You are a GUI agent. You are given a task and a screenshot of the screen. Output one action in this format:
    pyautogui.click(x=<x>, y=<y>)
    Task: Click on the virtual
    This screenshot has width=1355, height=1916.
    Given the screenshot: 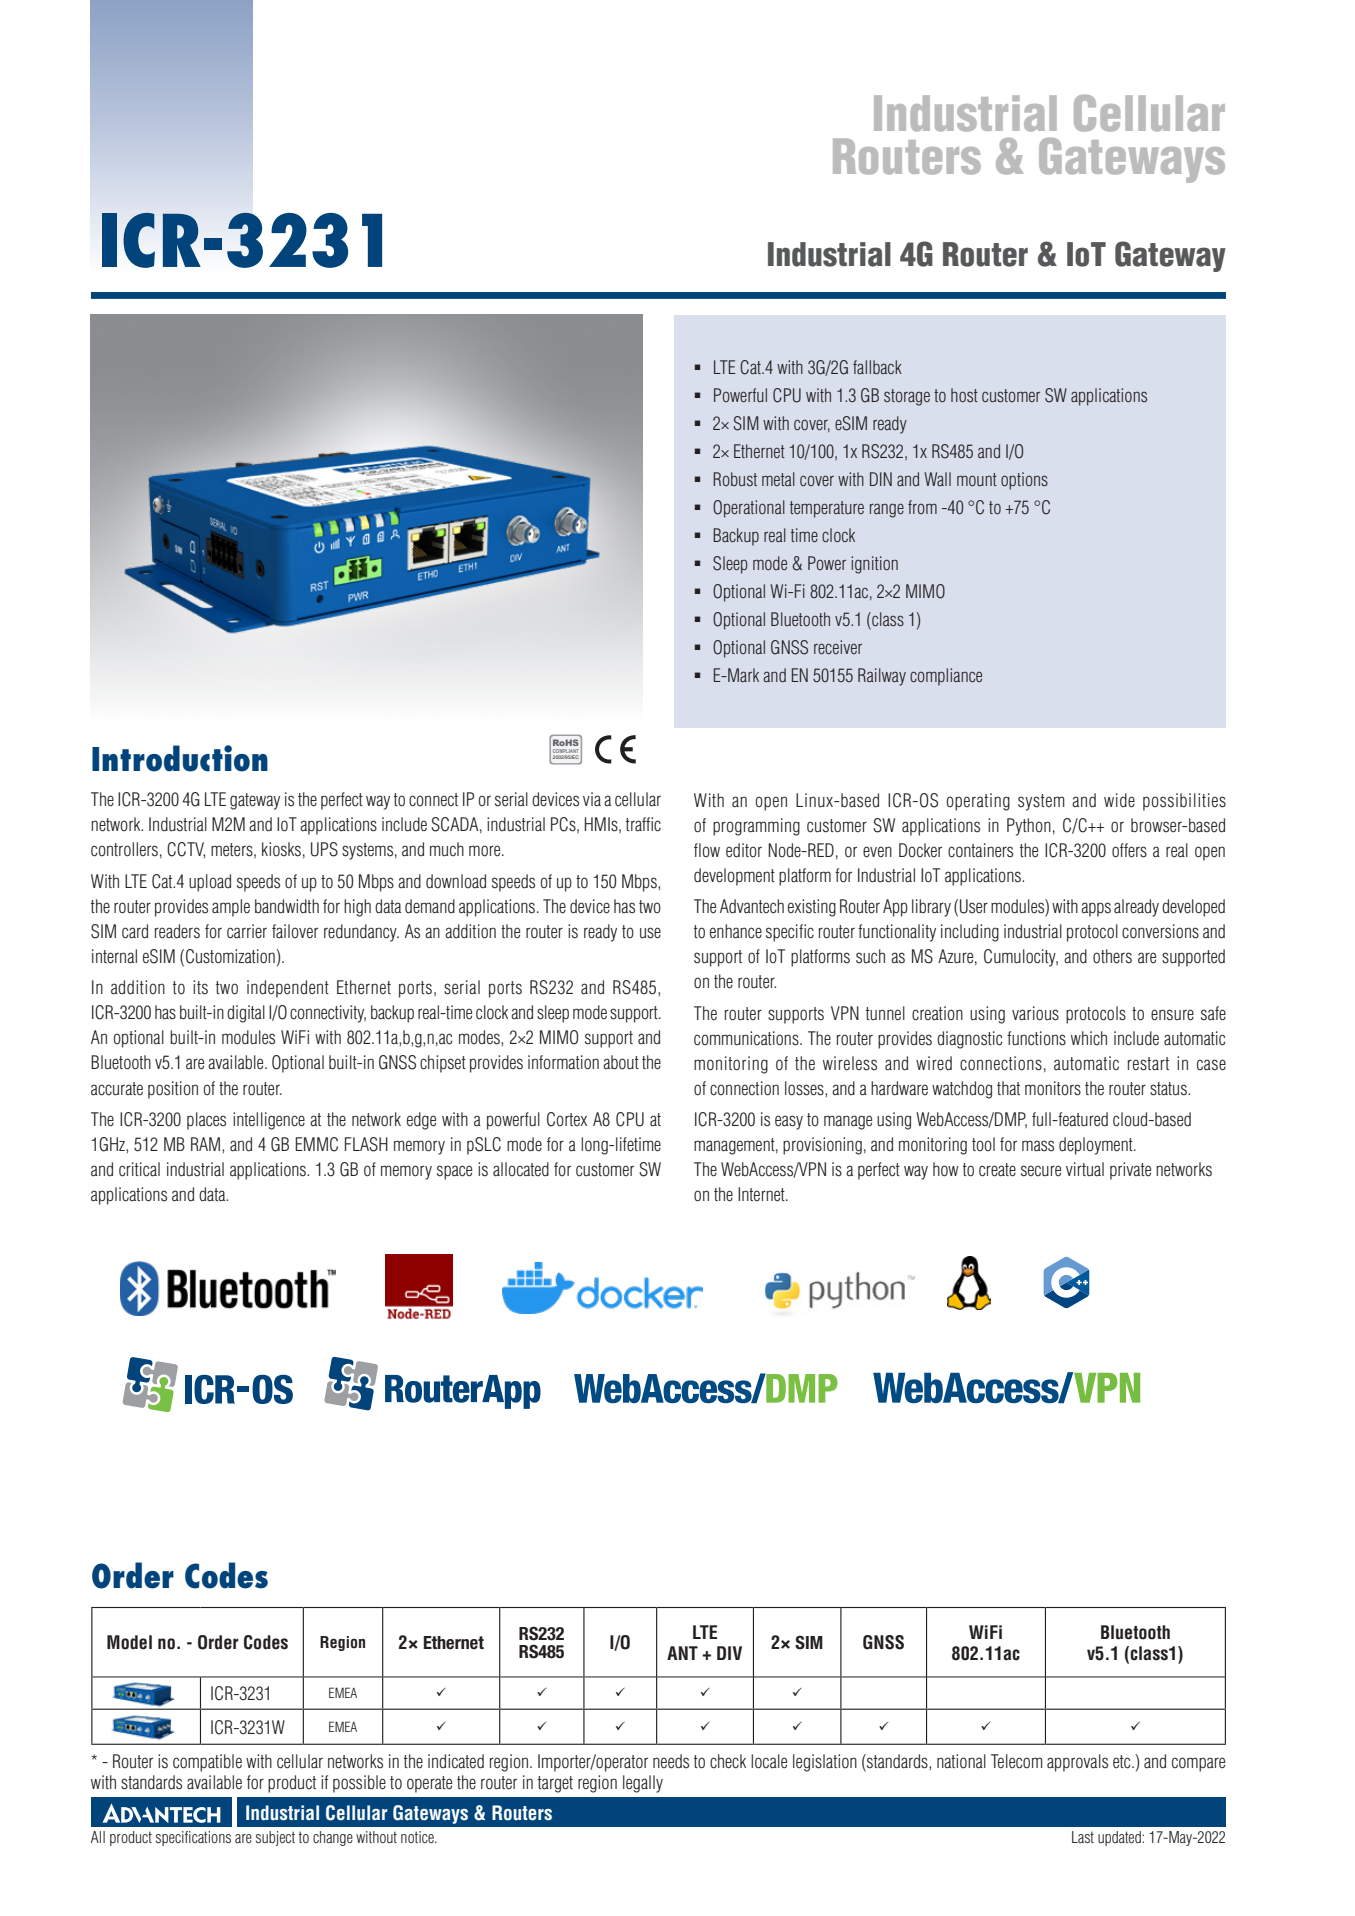 What is the action you would take?
    pyautogui.click(x=1085, y=1169)
